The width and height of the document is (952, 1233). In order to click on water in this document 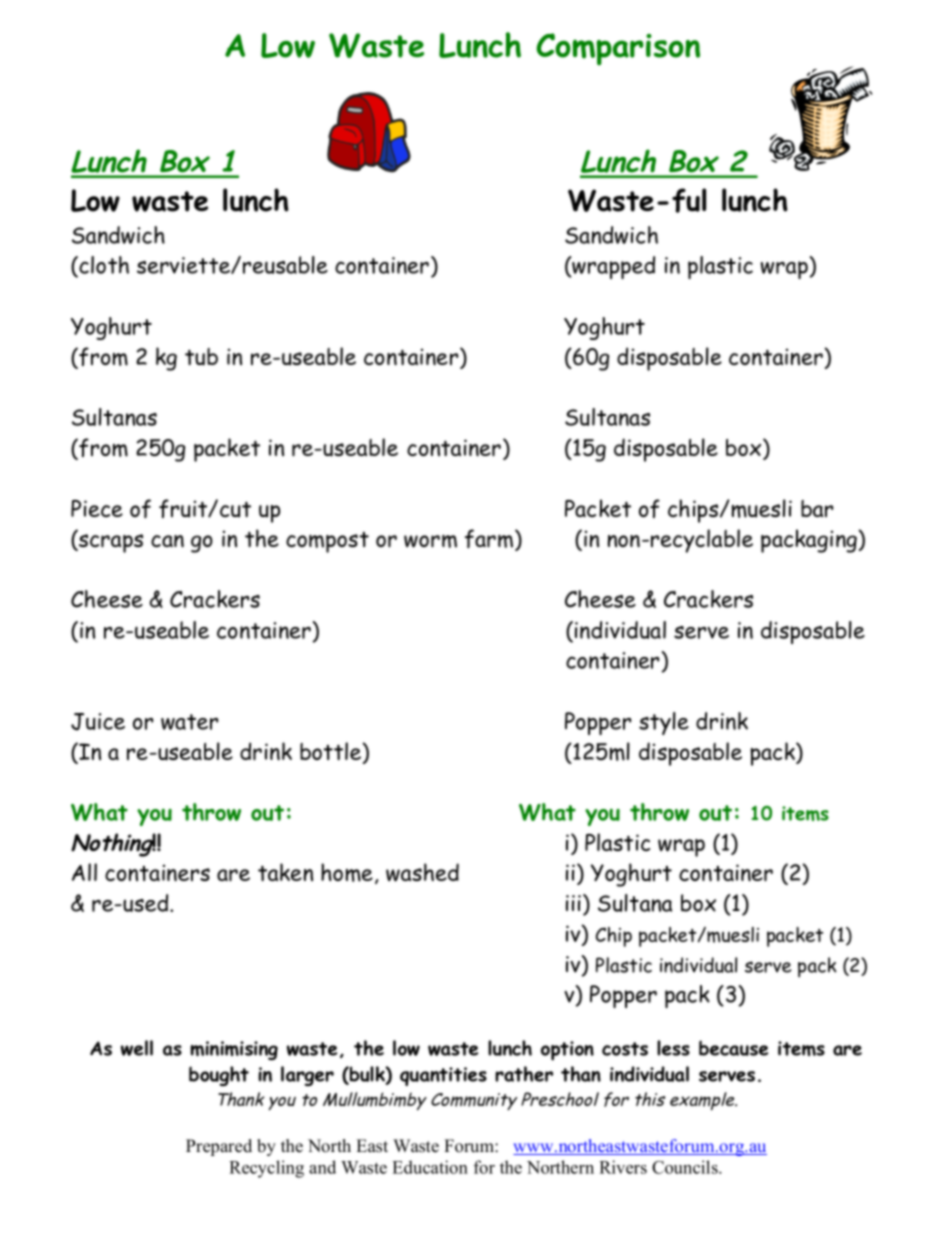, I will do `click(190, 722)`.
